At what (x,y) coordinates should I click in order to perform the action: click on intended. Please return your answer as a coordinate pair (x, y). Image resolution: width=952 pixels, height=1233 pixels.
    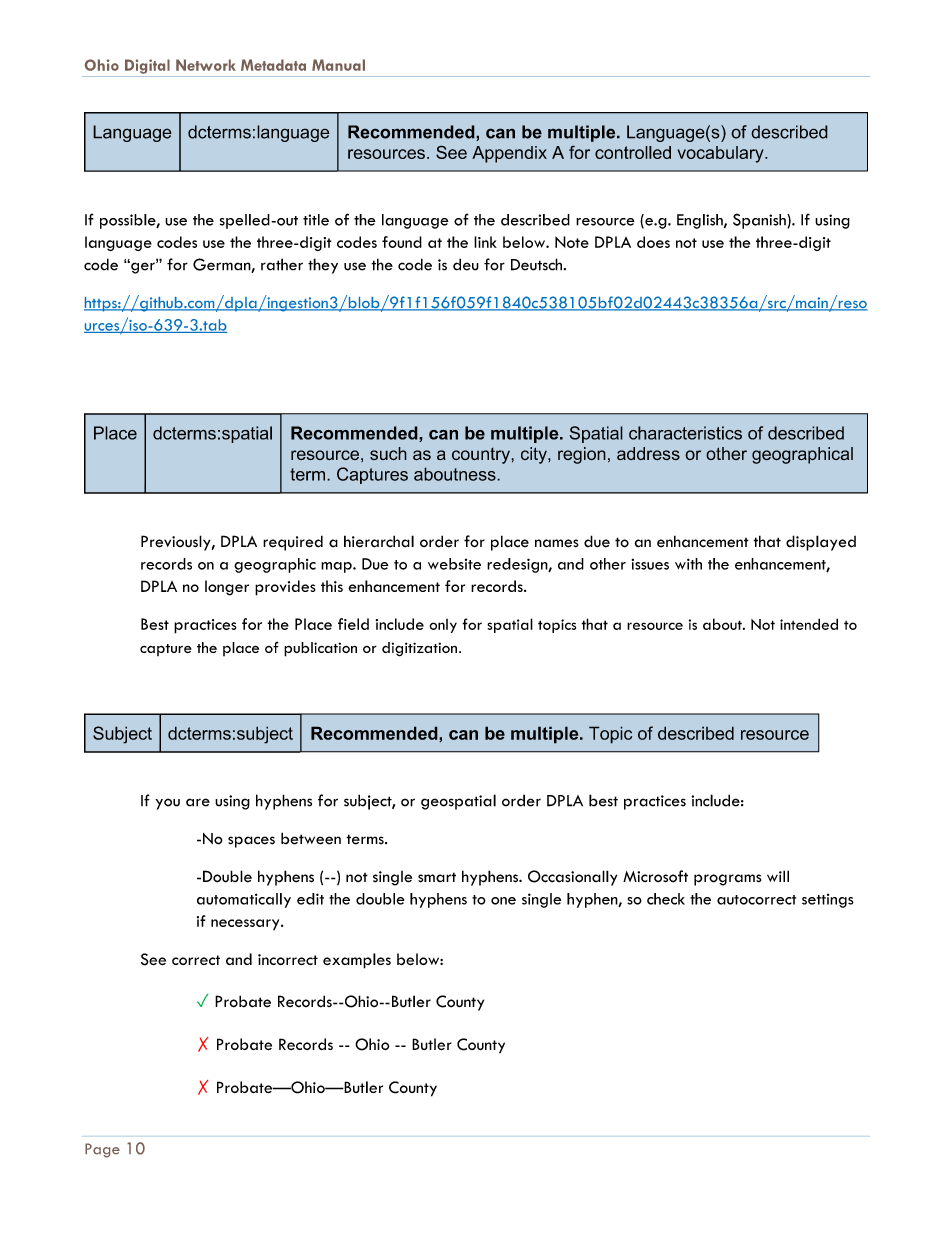
    Looking at the image, I should click on (809, 624).
